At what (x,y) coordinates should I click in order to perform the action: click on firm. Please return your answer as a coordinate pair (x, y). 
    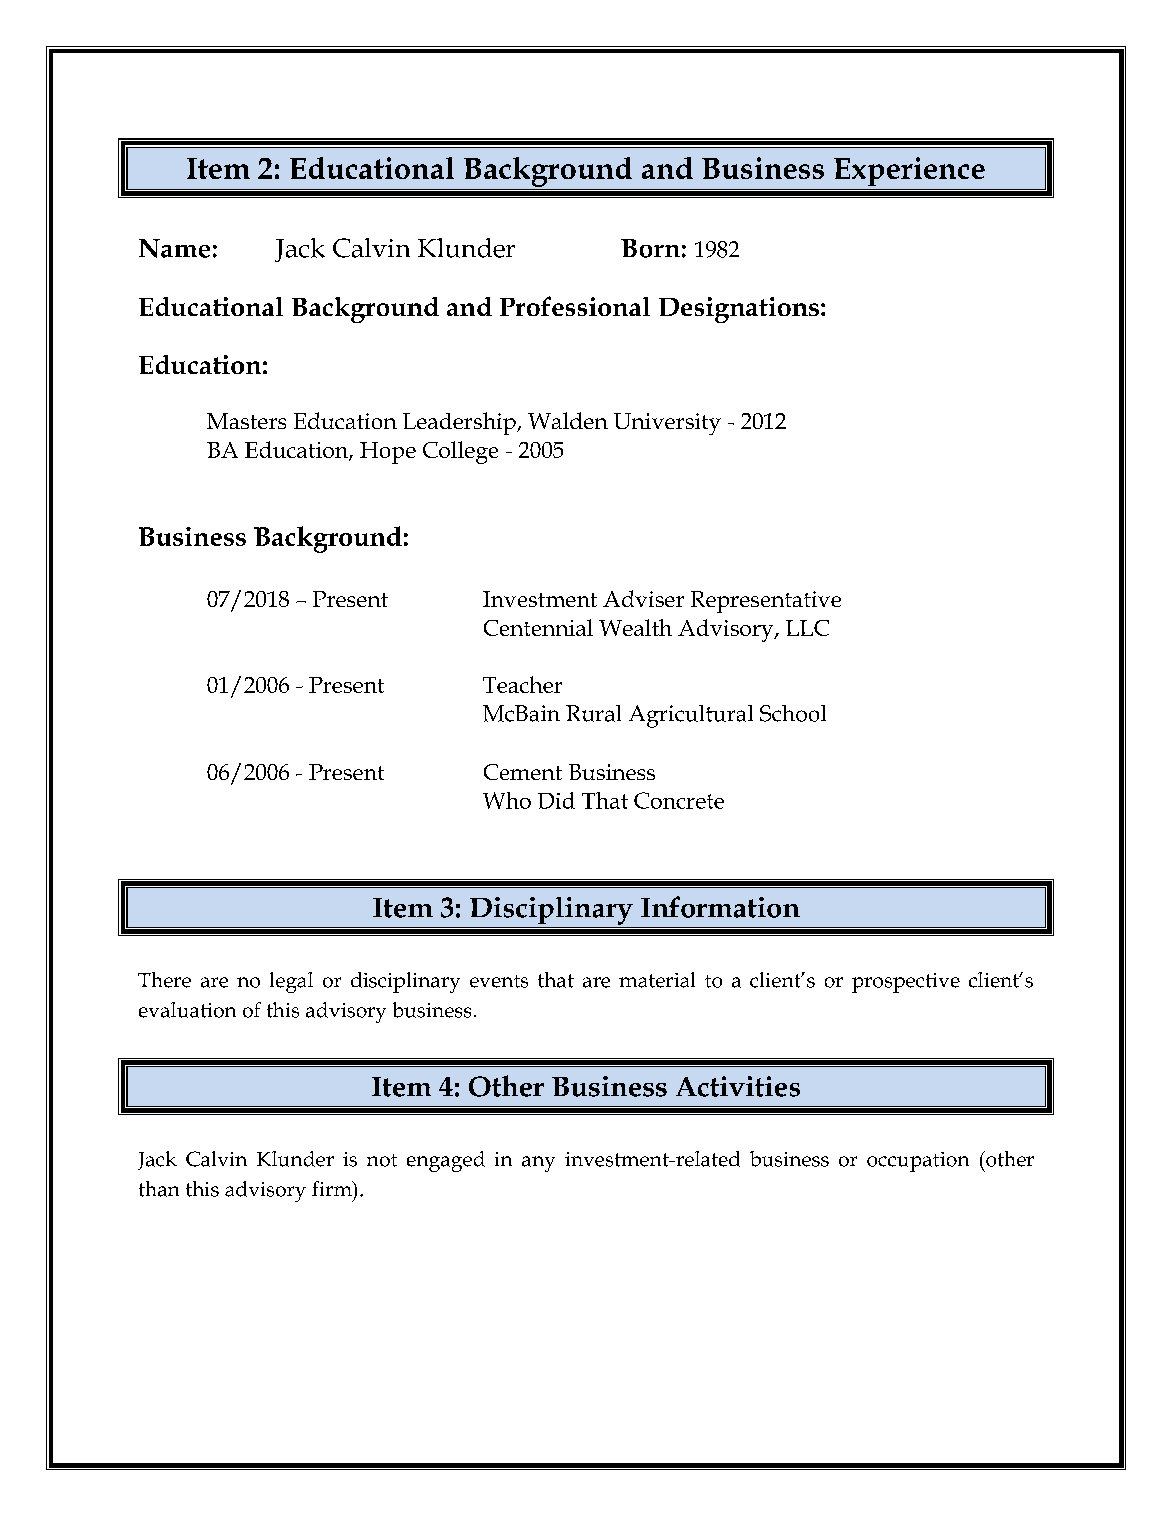
    Looking at the image, I should click on (333, 1188).
